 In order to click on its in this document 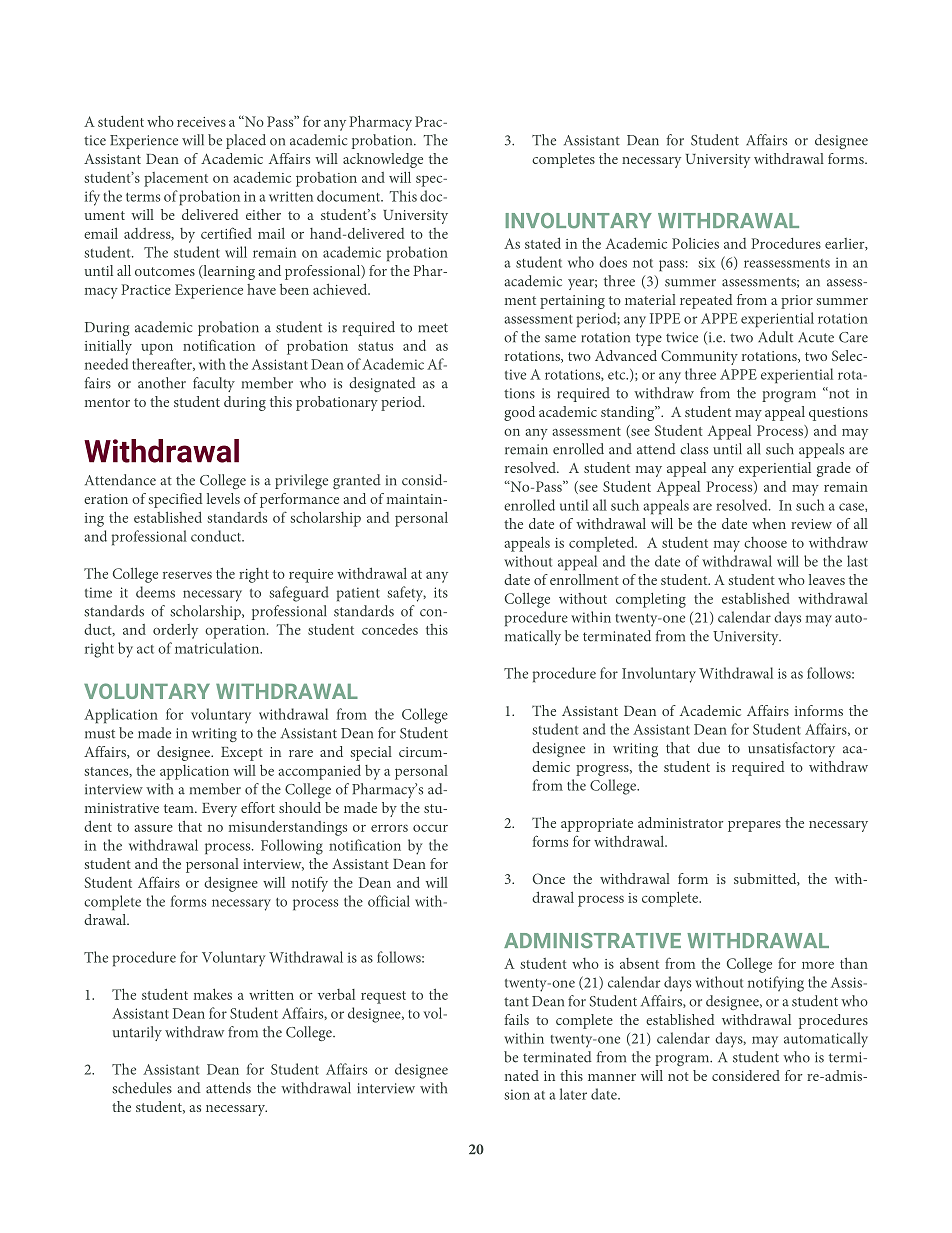, I will do `click(441, 592)`.
